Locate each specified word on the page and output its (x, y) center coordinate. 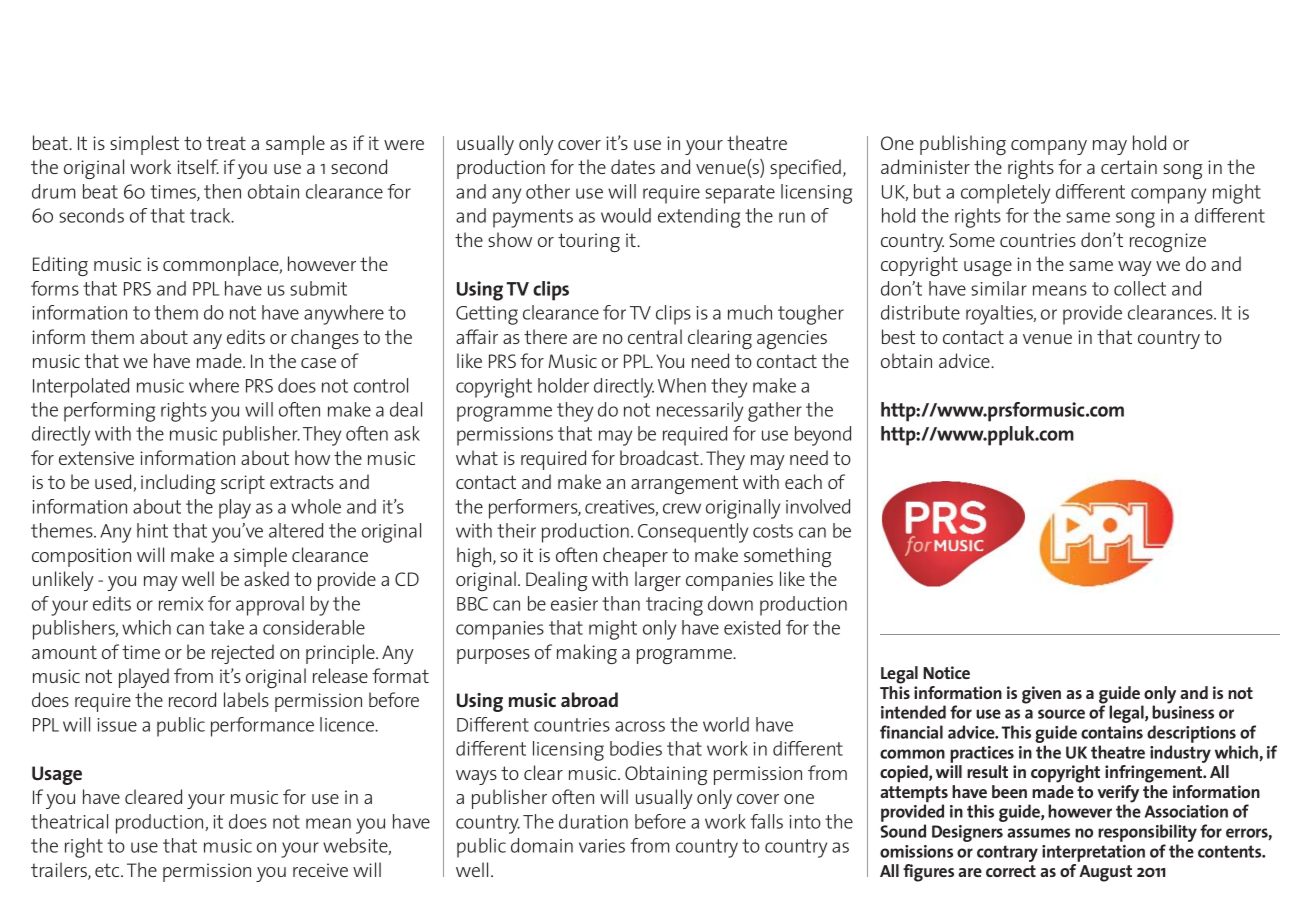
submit (318, 288)
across (640, 726)
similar (999, 288)
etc (108, 870)
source (1061, 714)
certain (1129, 167)
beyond (823, 436)
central (655, 336)
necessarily (700, 412)
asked (266, 578)
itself (198, 166)
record (192, 699)
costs (773, 531)
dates (633, 166)
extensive (96, 458)
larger (658, 581)
